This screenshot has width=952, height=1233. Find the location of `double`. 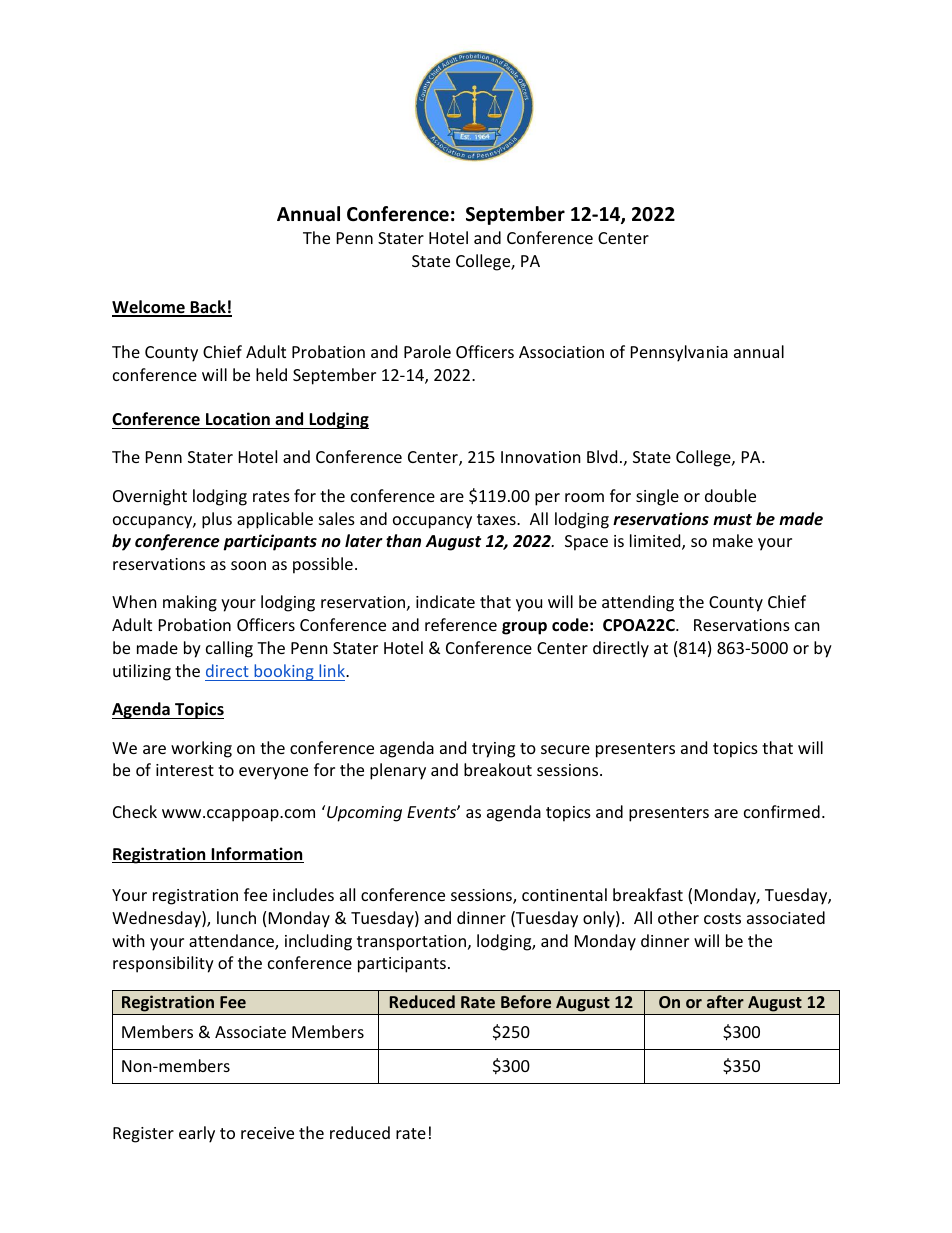

double is located at coordinates (730, 495).
